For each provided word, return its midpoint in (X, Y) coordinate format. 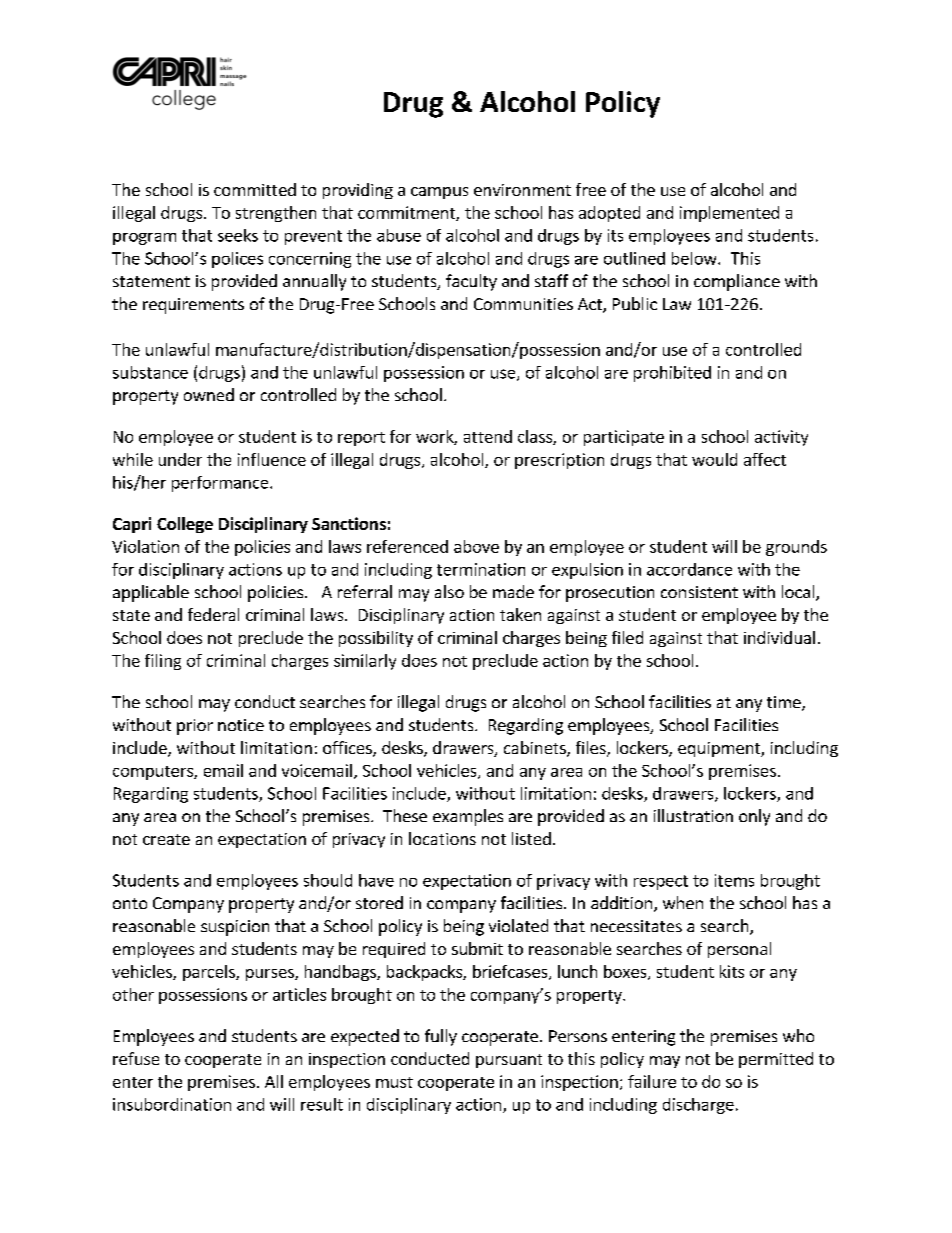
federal (213, 614)
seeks (238, 235)
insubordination (172, 1104)
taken (520, 614)
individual (779, 637)
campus (439, 193)
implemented (729, 214)
